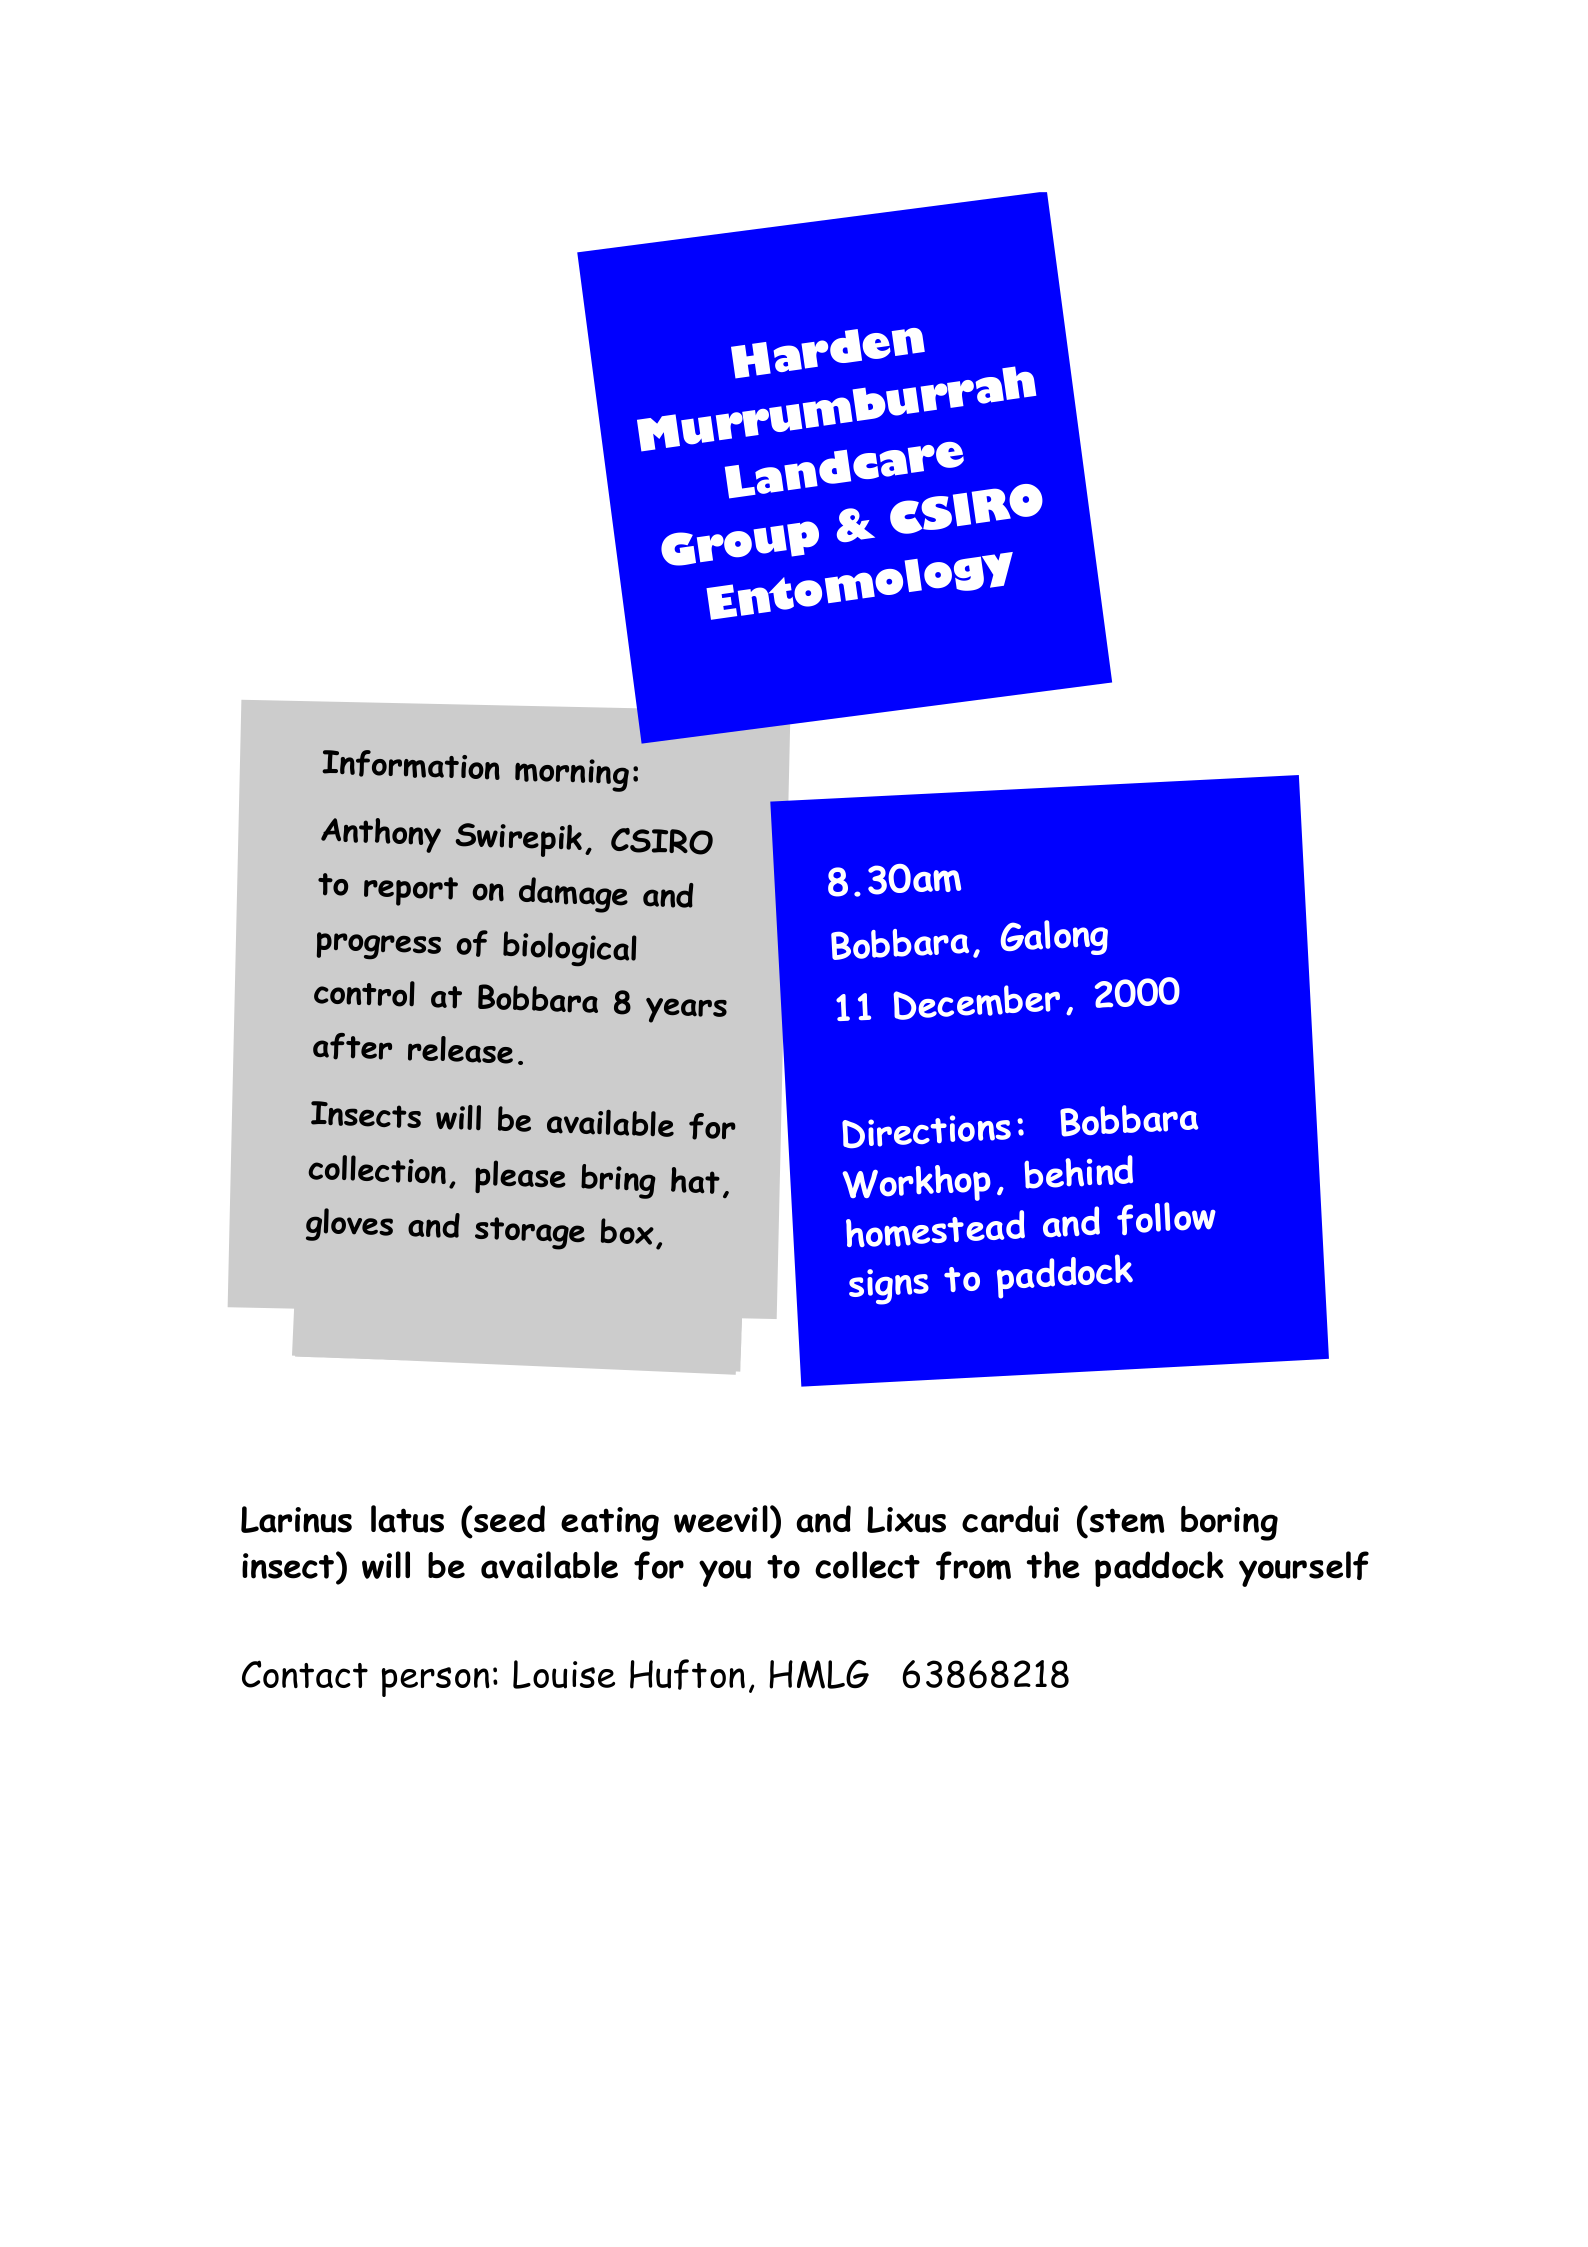  I want to click on eating, so click(610, 1524).
